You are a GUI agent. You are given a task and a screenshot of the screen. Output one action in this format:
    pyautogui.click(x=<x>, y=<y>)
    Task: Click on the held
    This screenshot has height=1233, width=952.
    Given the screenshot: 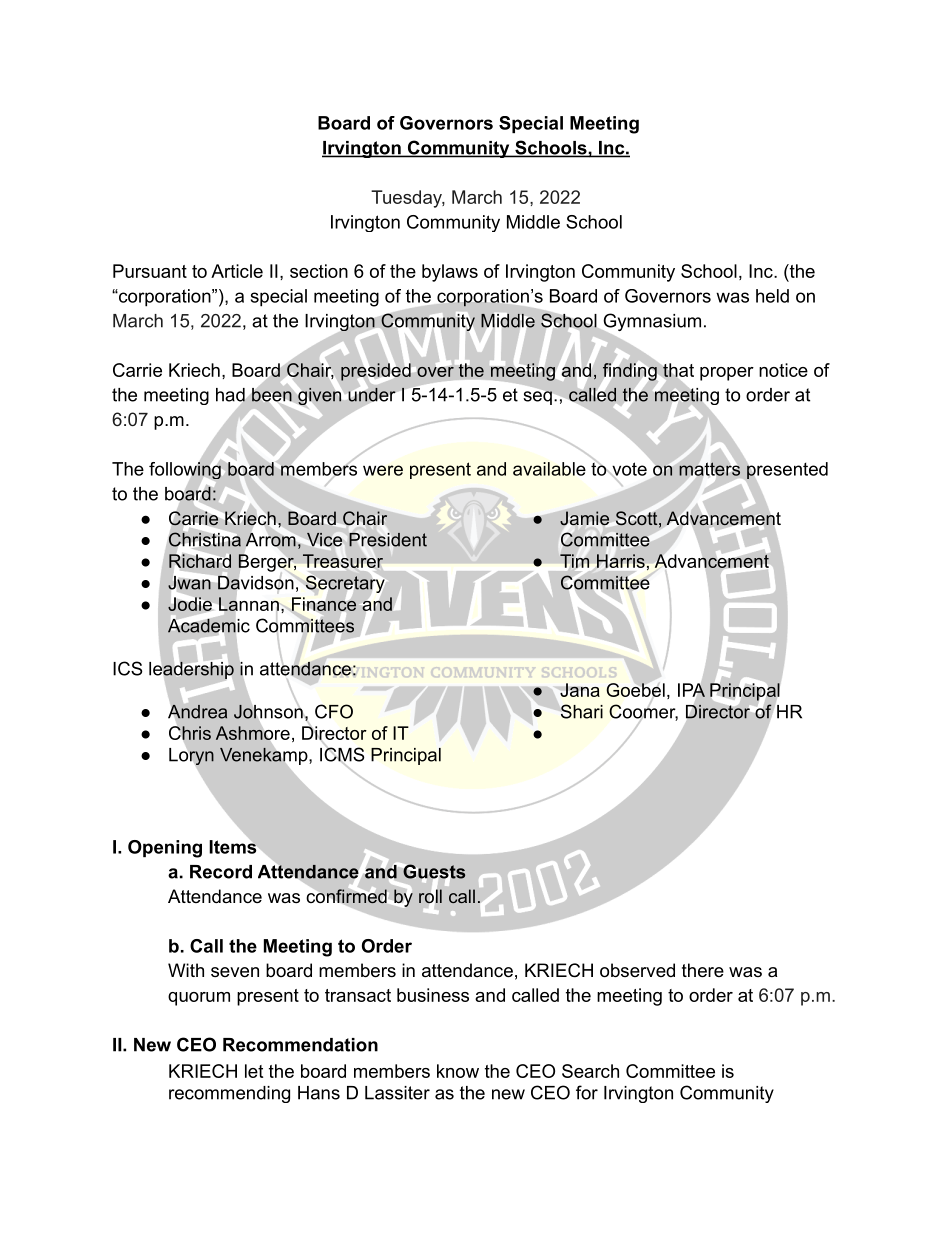 What is the action you would take?
    pyautogui.click(x=772, y=296)
